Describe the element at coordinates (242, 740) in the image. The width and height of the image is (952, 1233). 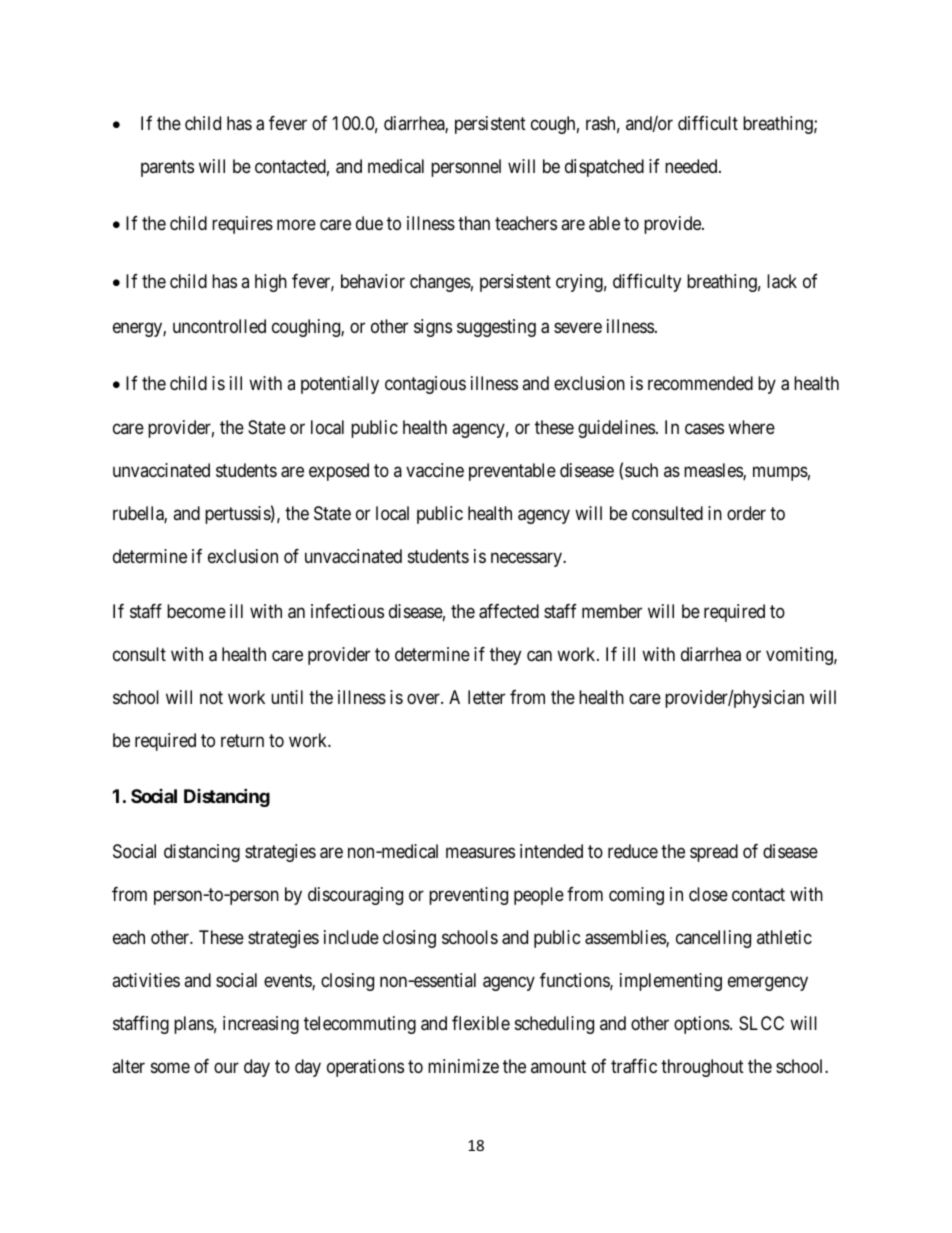
I see `return` at that location.
